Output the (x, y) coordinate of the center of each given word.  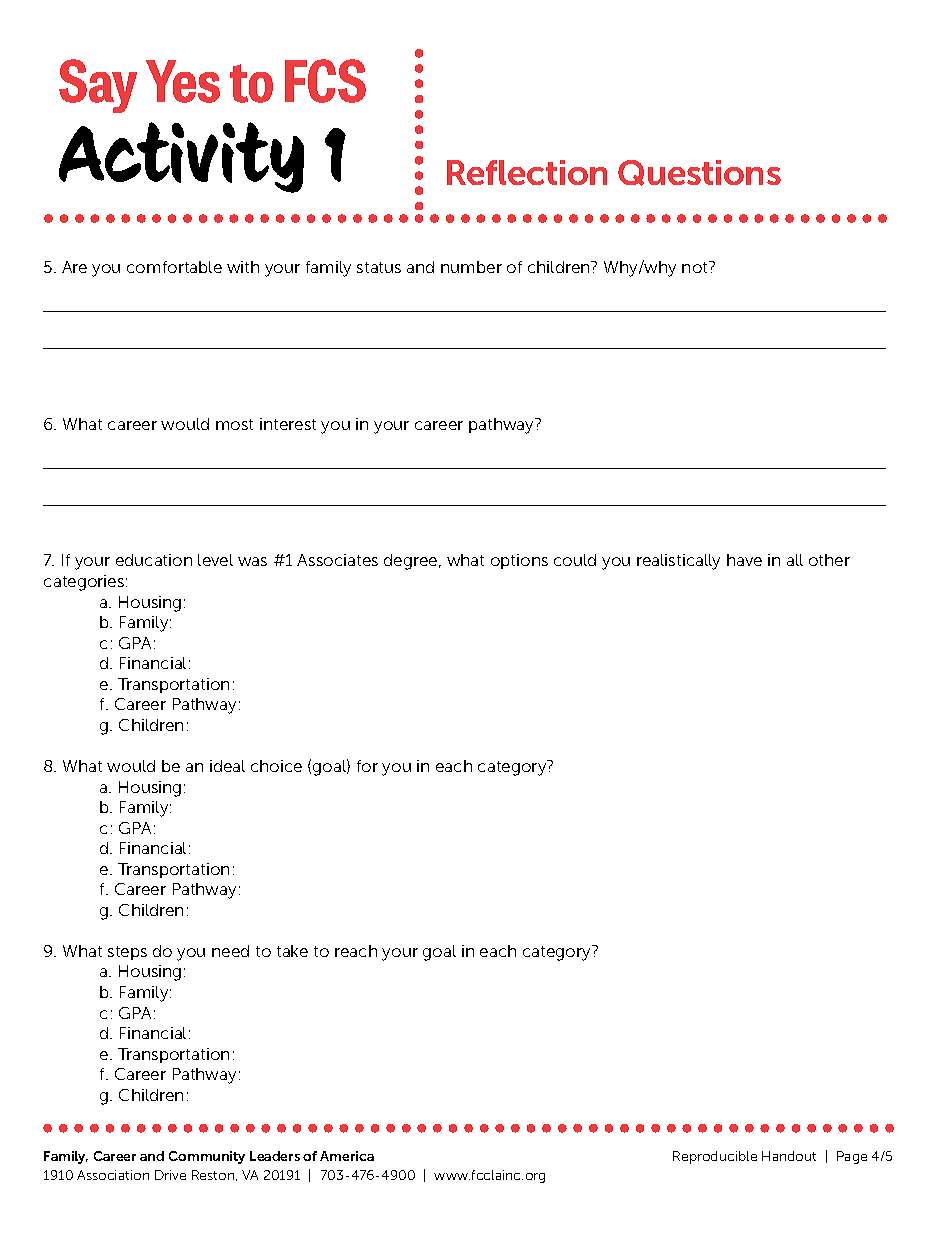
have (744, 560)
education (154, 560)
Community (207, 1157)
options (519, 561)
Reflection (527, 172)
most (234, 424)
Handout (789, 1156)
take (292, 951)
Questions (699, 173)
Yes (183, 81)
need (230, 951)
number (471, 267)
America (347, 1156)
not (696, 267)
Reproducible (715, 1157)
